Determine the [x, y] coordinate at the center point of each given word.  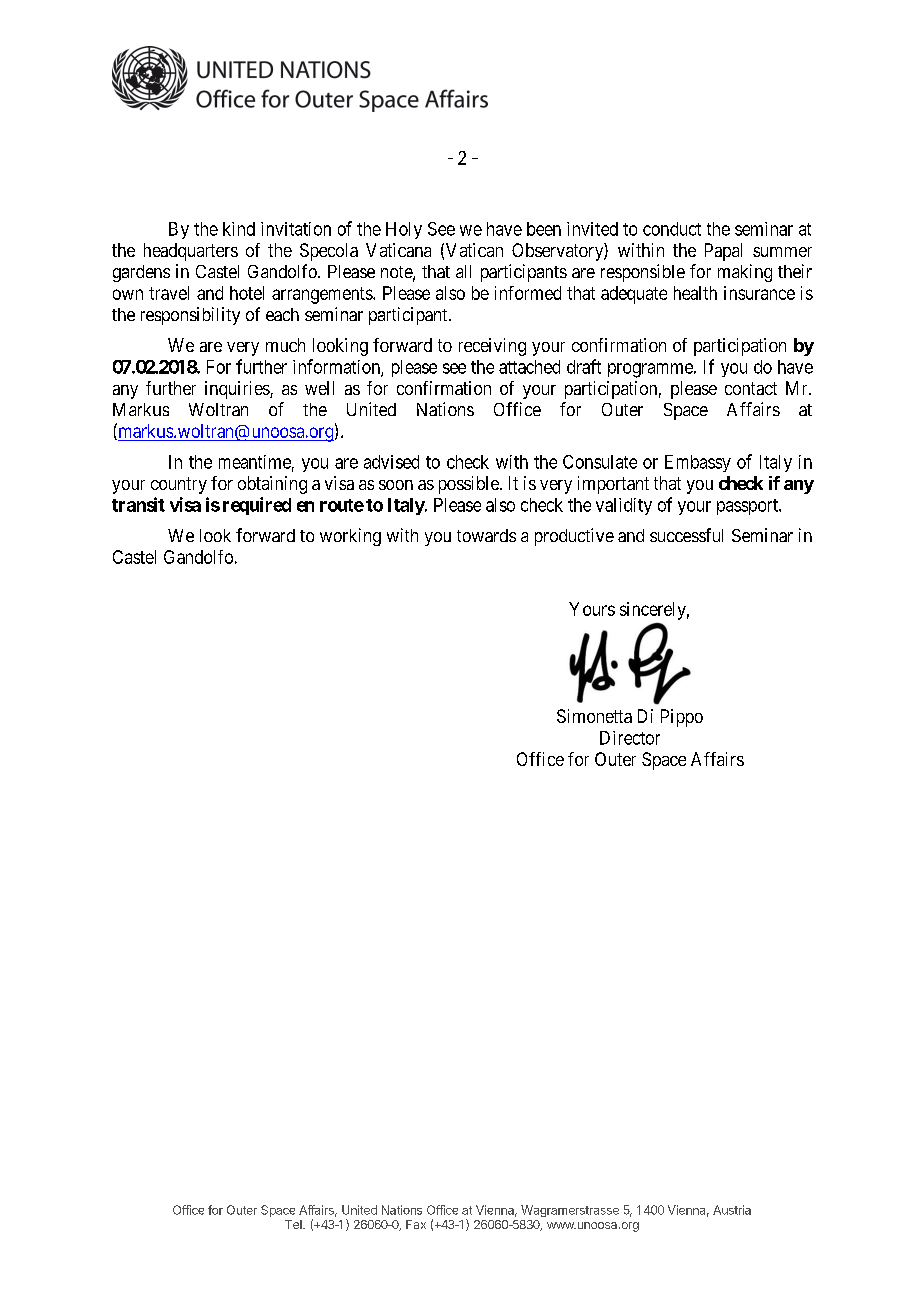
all [463, 271]
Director [630, 738]
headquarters [191, 252]
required [257, 506]
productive [574, 537]
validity [624, 506]
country [179, 485]
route [342, 505]
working [350, 537]
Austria [732, 1210]
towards [486, 535]
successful [686, 535]
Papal [723, 252]
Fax [416, 1224]
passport [748, 507]
